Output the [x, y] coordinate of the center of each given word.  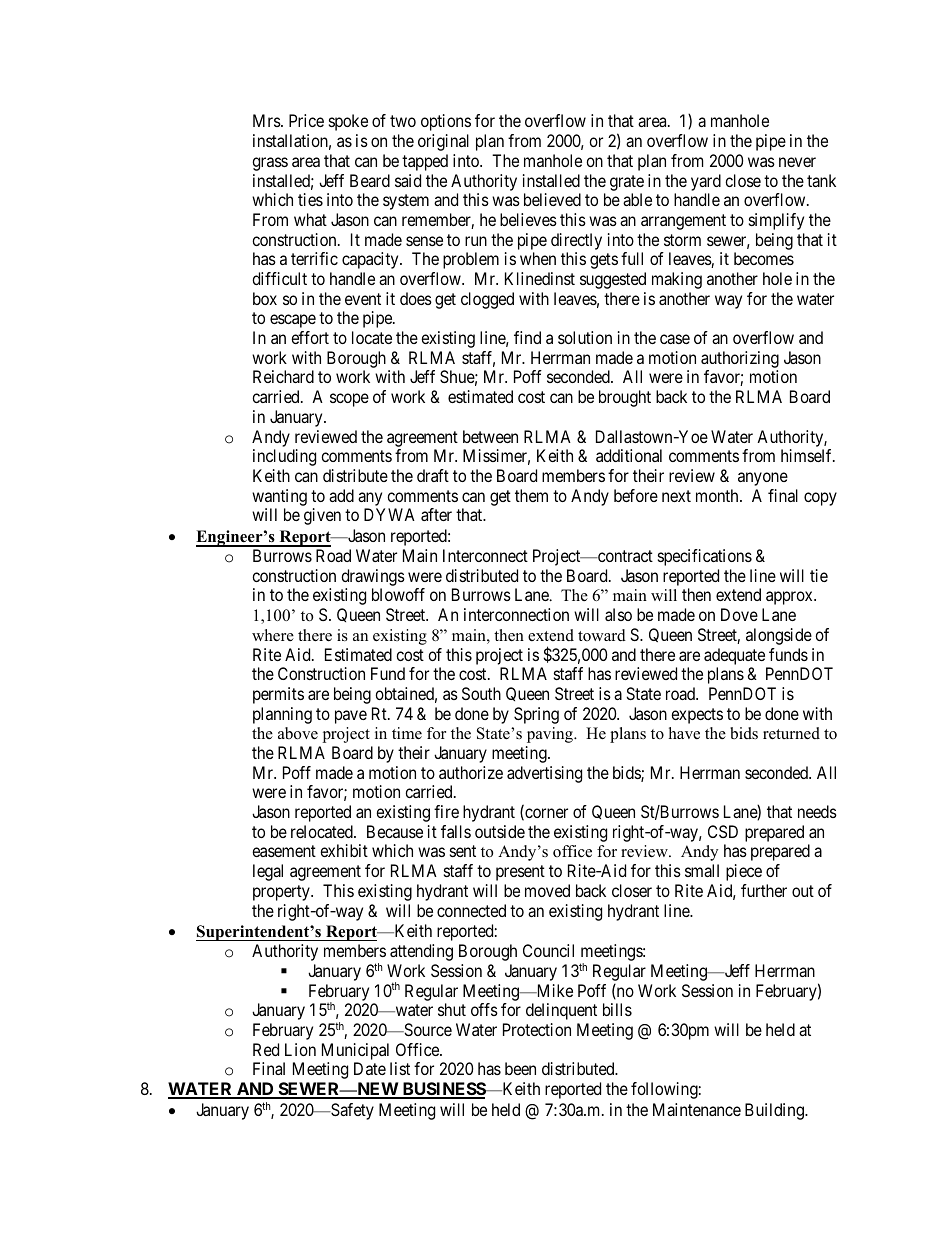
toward [602, 635]
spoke [348, 122]
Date [370, 1068]
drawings [373, 577]
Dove [739, 614]
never [797, 162]
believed [552, 199]
